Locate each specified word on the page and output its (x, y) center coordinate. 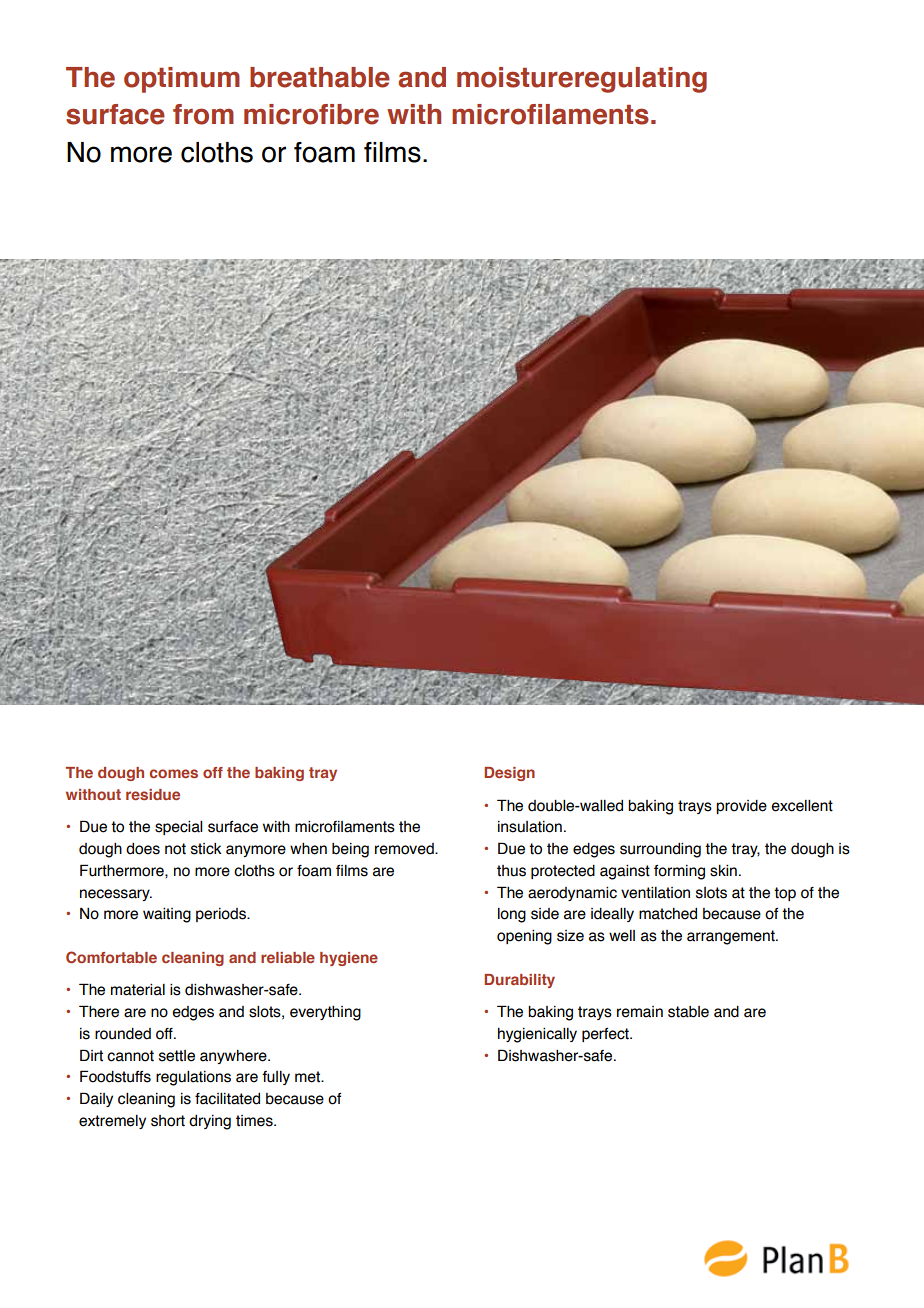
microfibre (311, 114)
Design (509, 774)
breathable (320, 77)
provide (741, 807)
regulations (193, 1078)
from (203, 114)
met (309, 1077)
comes (174, 773)
